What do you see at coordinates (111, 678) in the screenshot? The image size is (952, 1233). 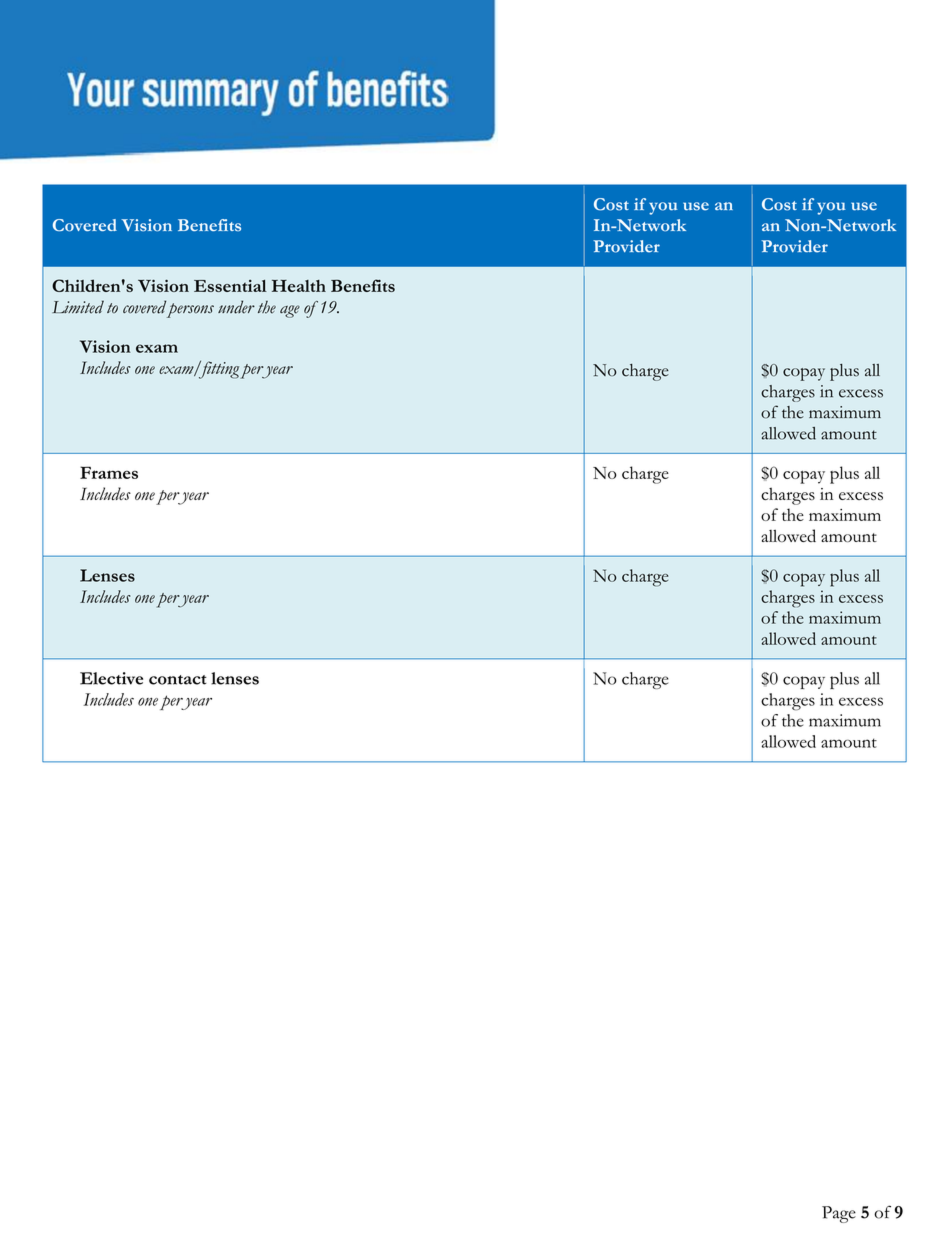 I see `Elective` at bounding box center [111, 678].
